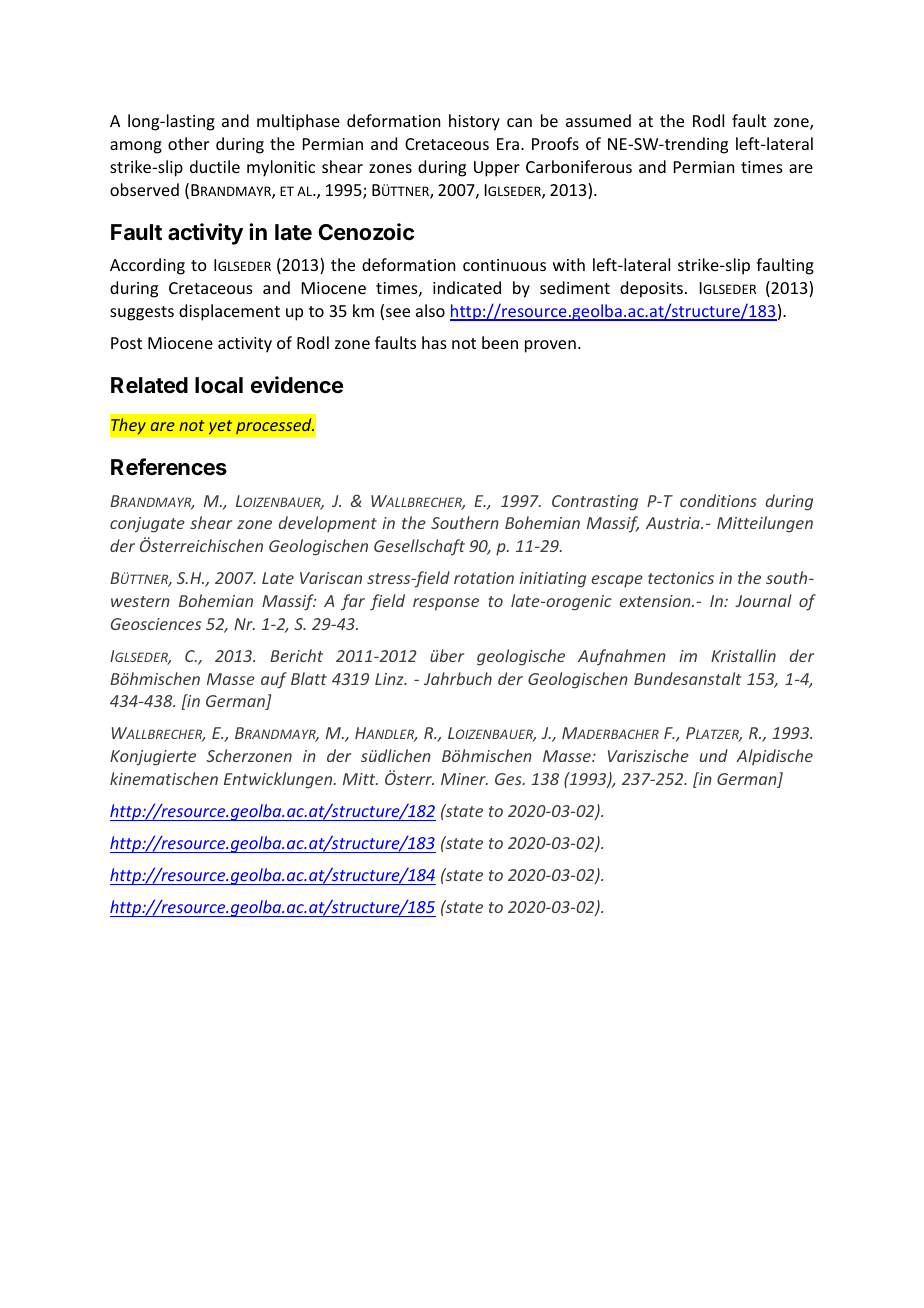 The width and height of the screenshot is (924, 1308). Describe the element at coordinates (718, 500) in the screenshot. I see `conditions` at that location.
